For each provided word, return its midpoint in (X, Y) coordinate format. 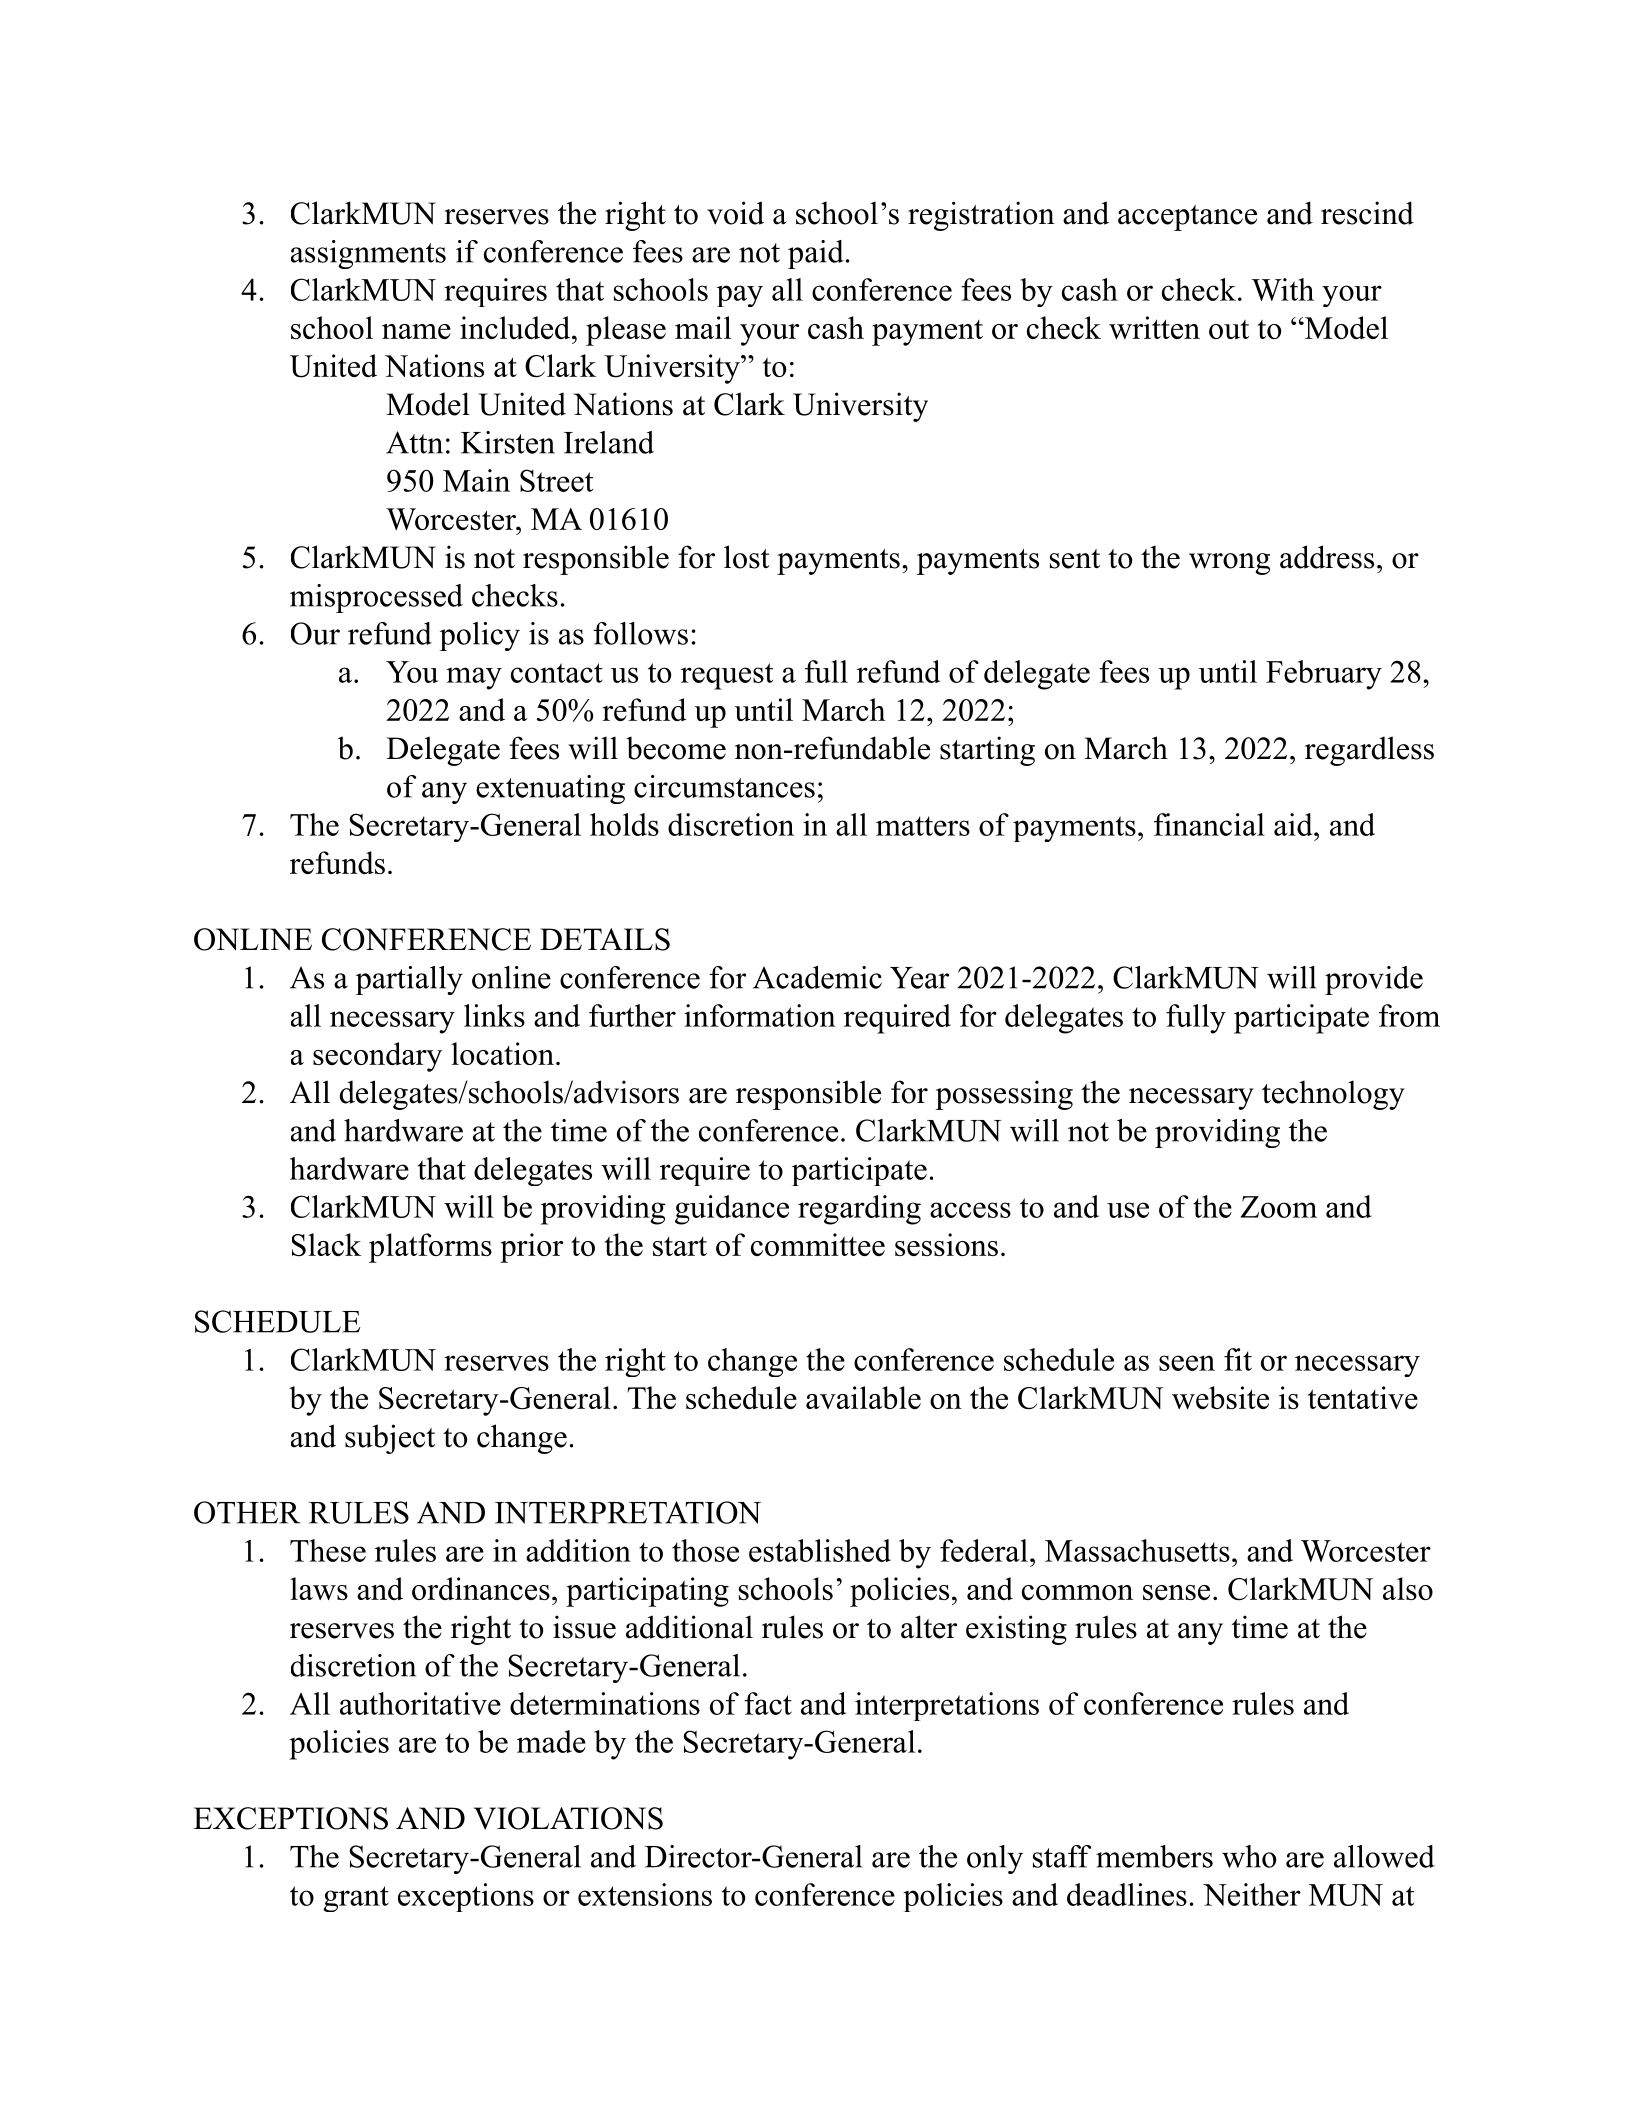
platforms (430, 1248)
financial (1209, 824)
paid (816, 254)
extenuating (550, 789)
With (1282, 289)
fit (1238, 1359)
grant (356, 1899)
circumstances (724, 786)
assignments (368, 254)
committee (818, 1244)
